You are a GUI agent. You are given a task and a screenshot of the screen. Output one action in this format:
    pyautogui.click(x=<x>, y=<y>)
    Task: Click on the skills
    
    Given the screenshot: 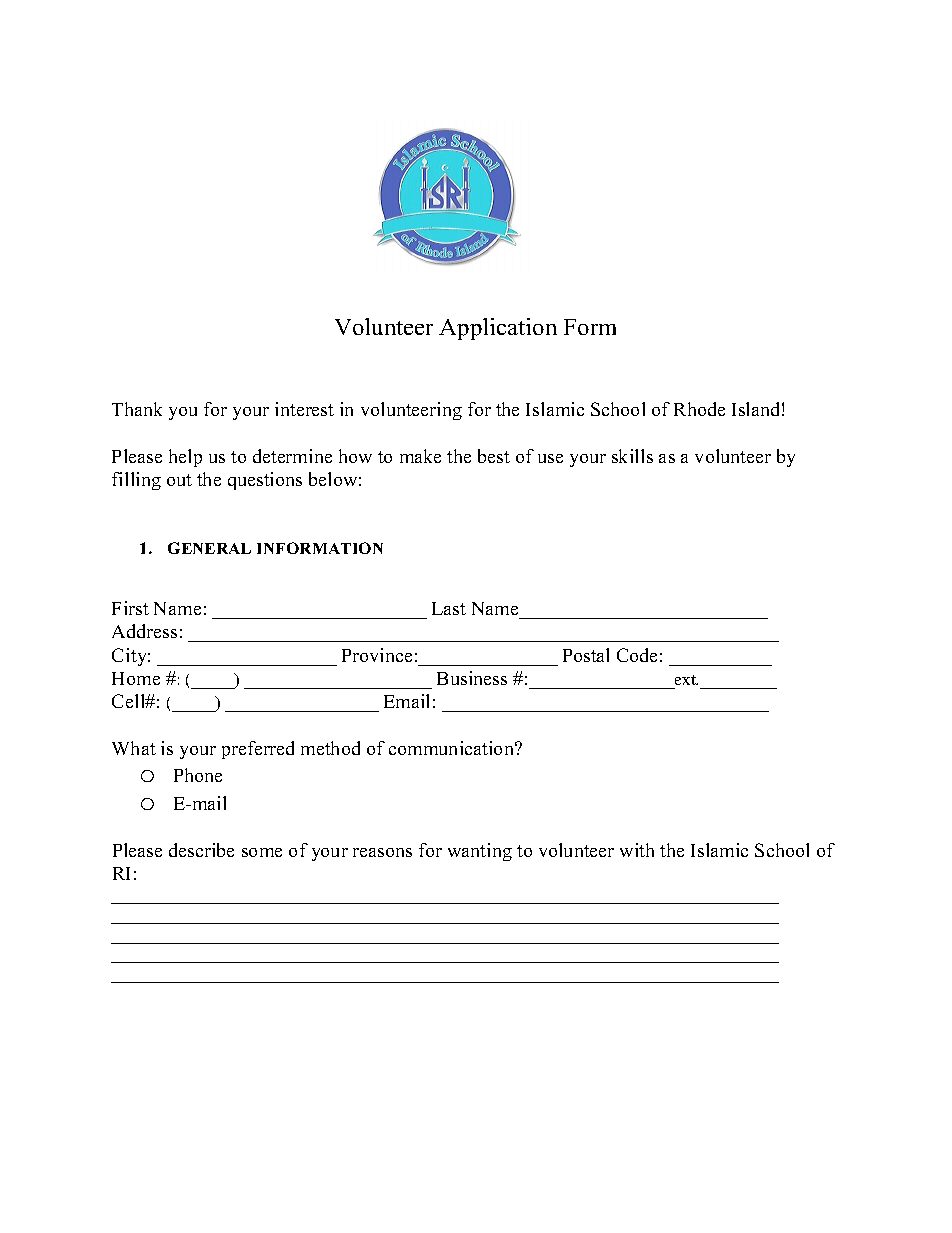 What is the action you would take?
    pyautogui.click(x=632, y=456)
